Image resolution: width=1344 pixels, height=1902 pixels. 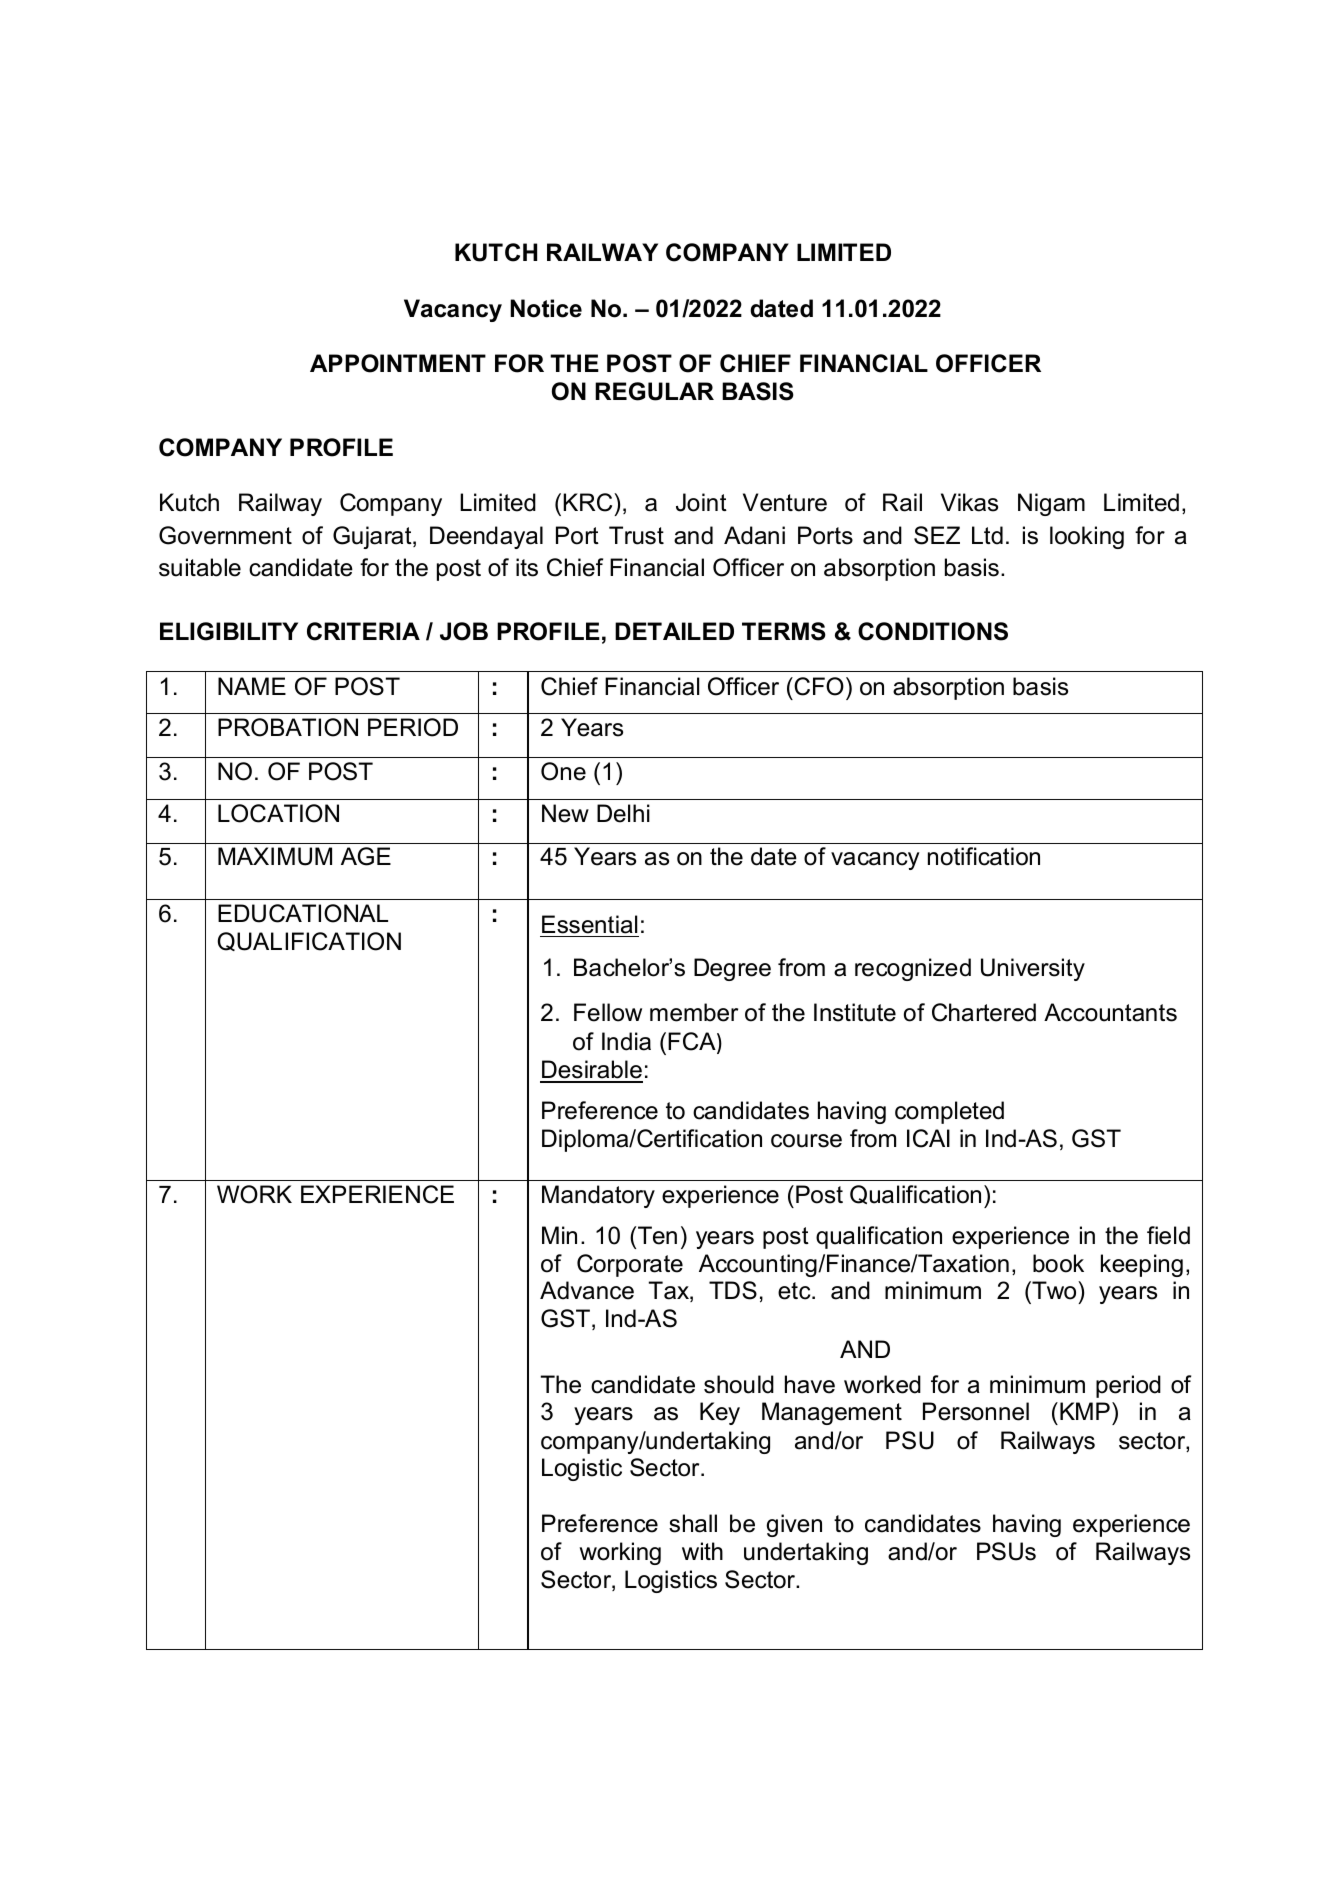 I want to click on EDUCATIONAL, so click(x=303, y=913).
